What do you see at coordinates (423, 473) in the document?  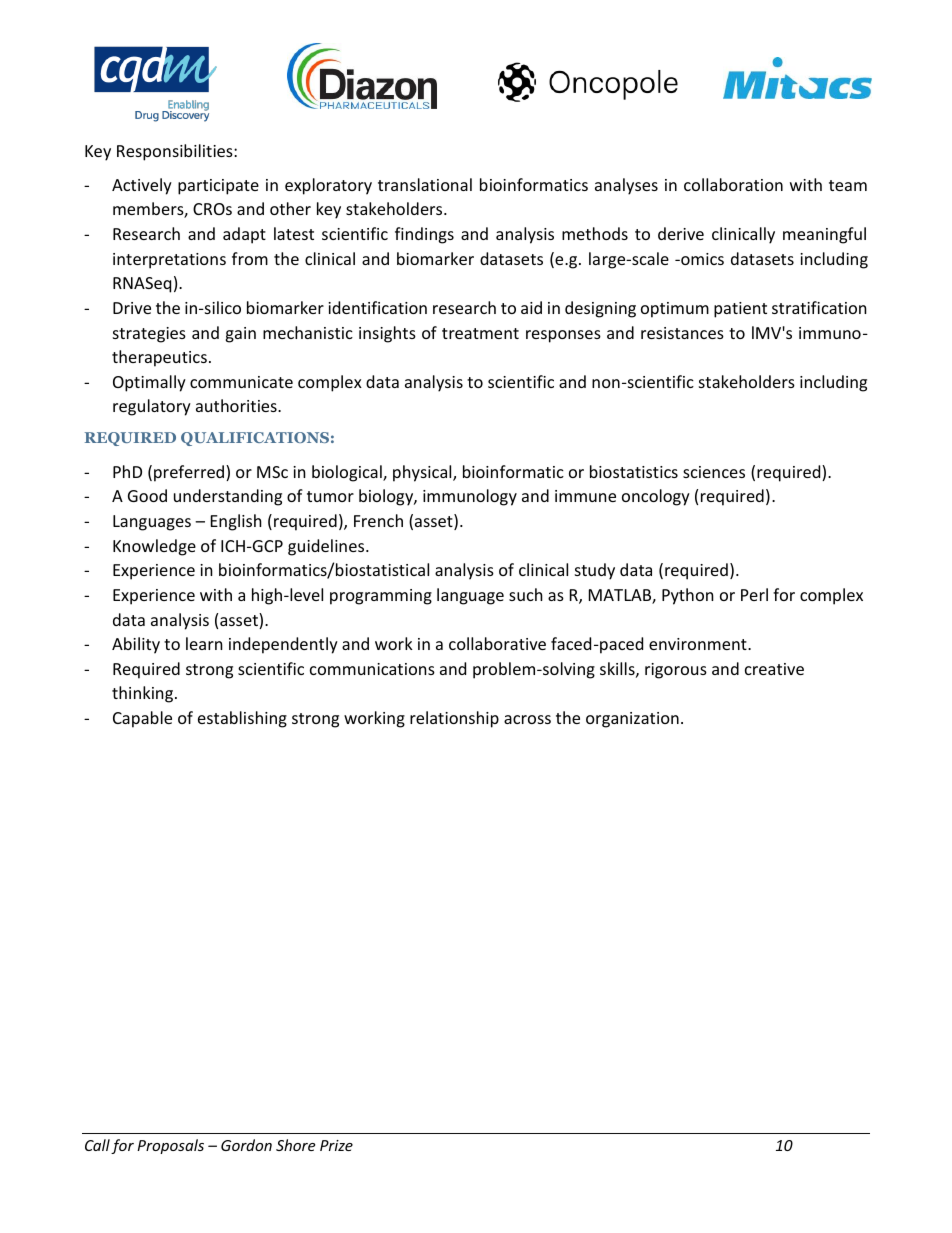 I see `physical` at bounding box center [423, 473].
